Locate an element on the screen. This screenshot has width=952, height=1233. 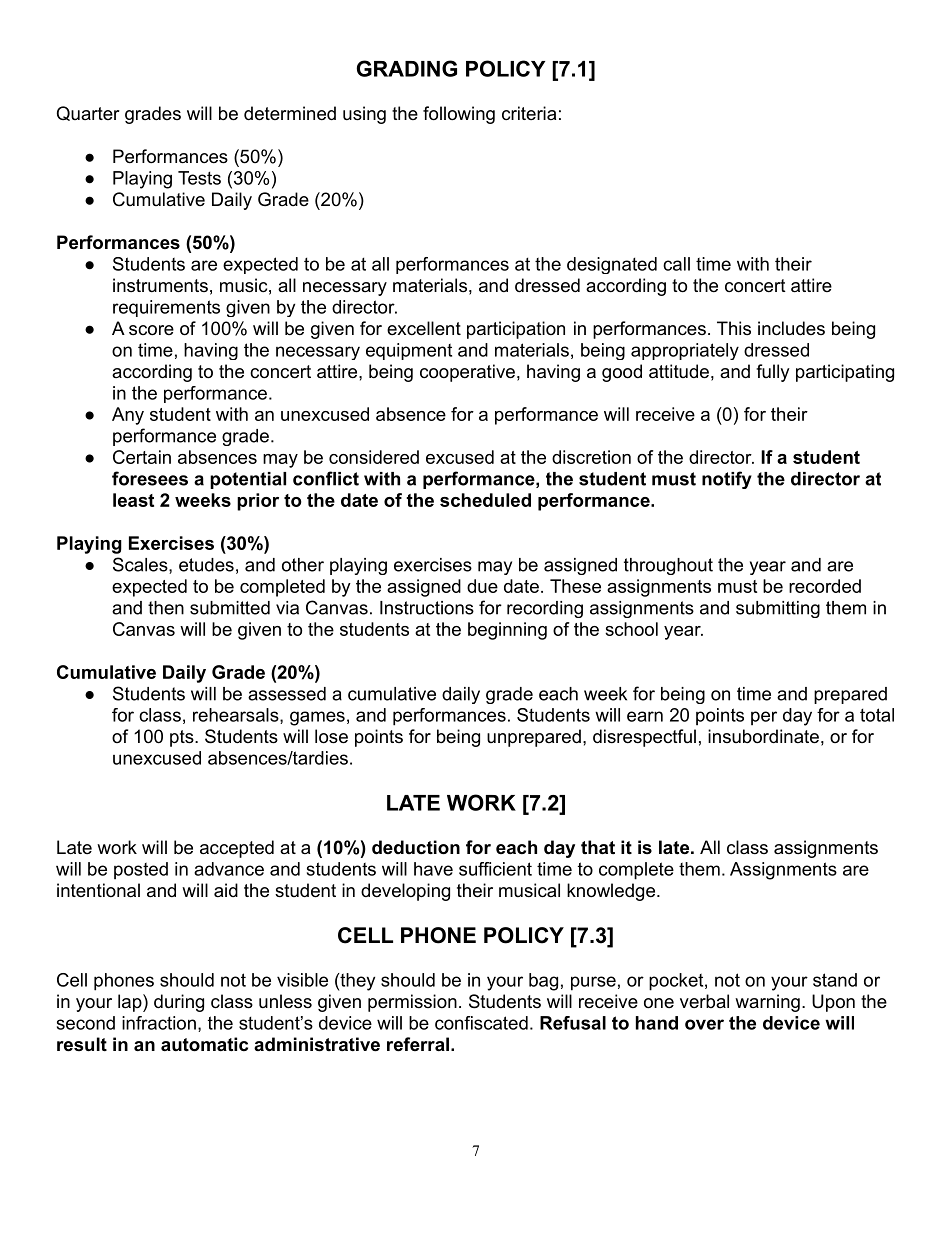
Quarter is located at coordinates (88, 113).
